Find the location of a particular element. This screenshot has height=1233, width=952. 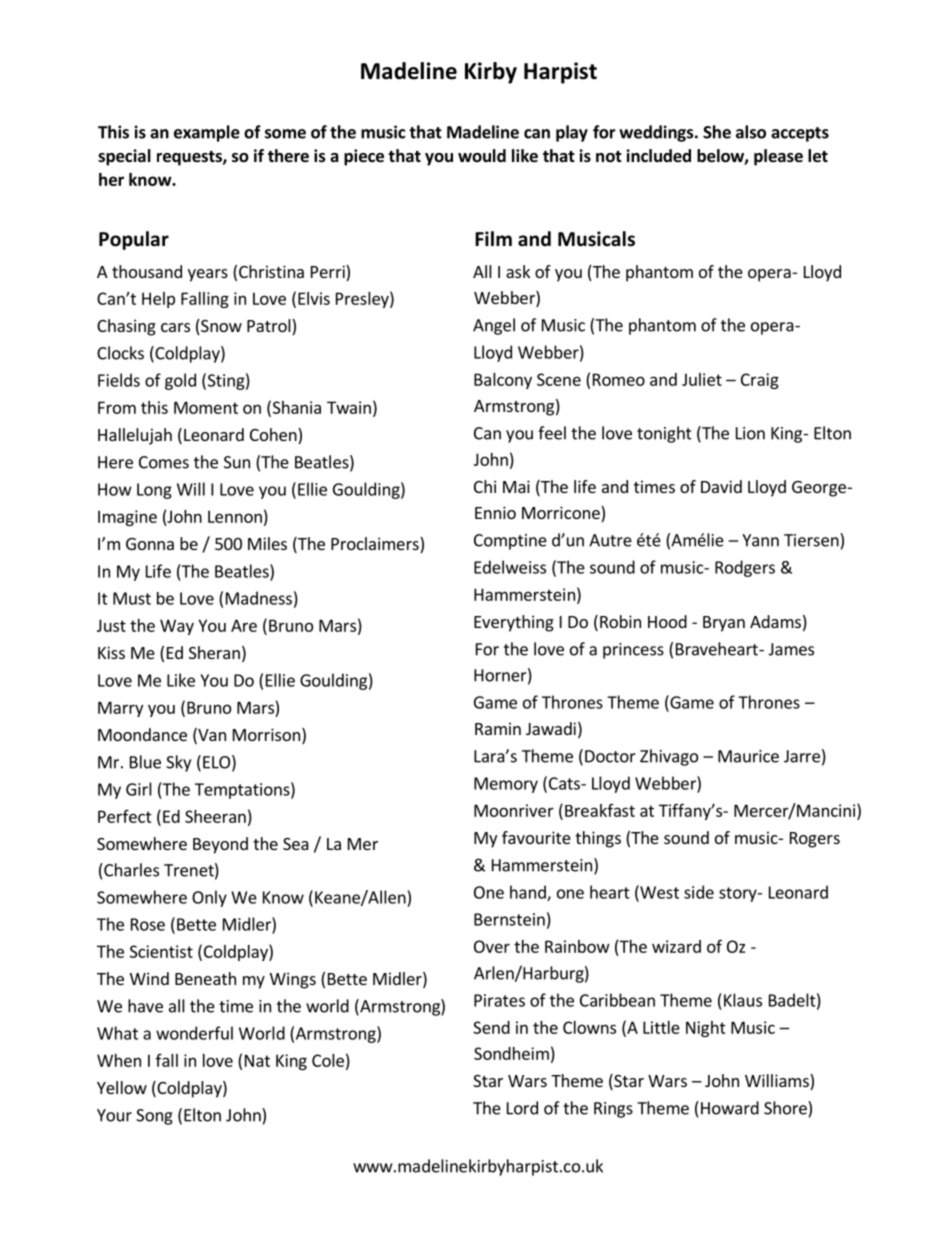

David is located at coordinates (721, 486).
